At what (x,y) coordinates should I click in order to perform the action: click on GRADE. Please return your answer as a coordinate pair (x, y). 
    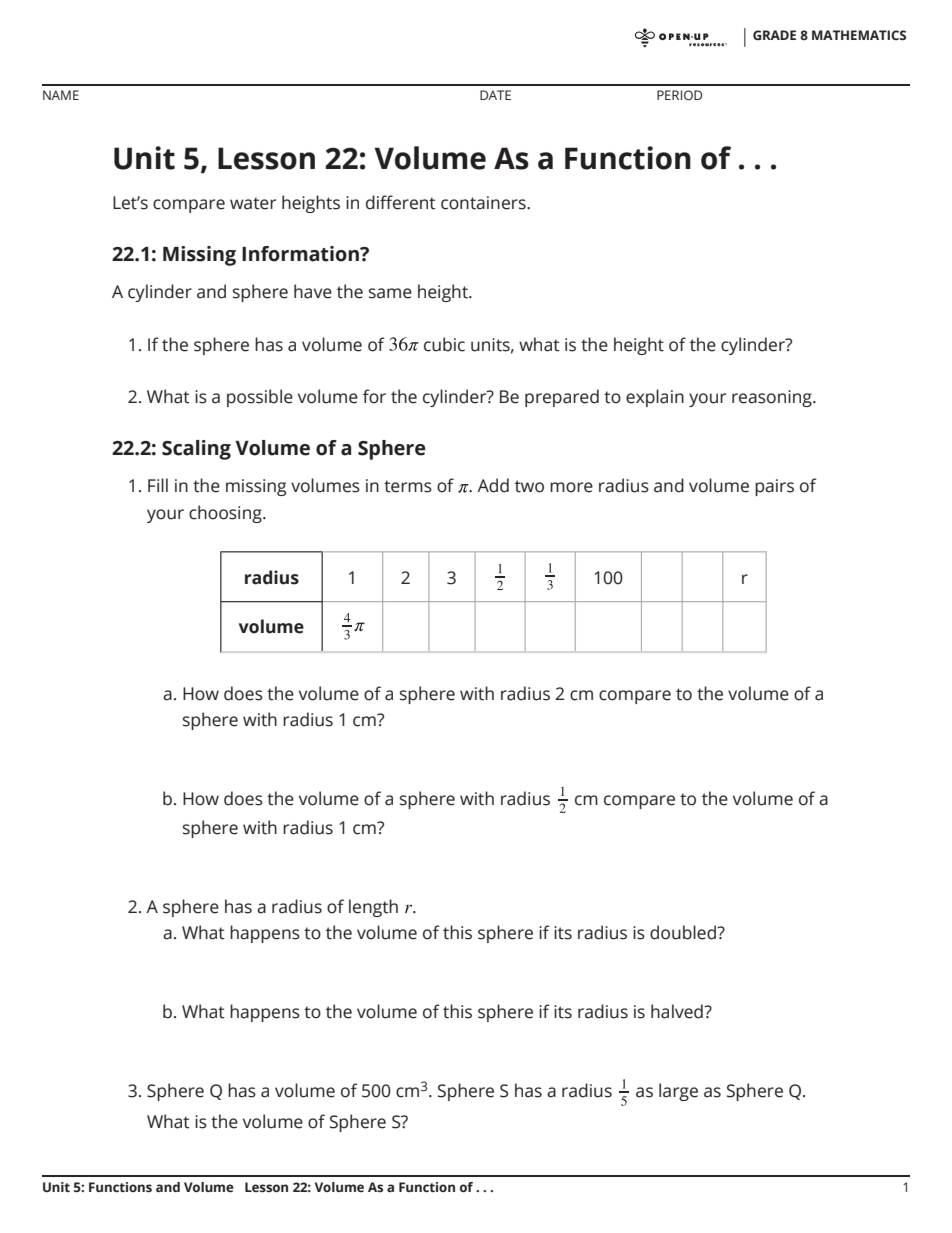
    Looking at the image, I should click on (774, 35).
